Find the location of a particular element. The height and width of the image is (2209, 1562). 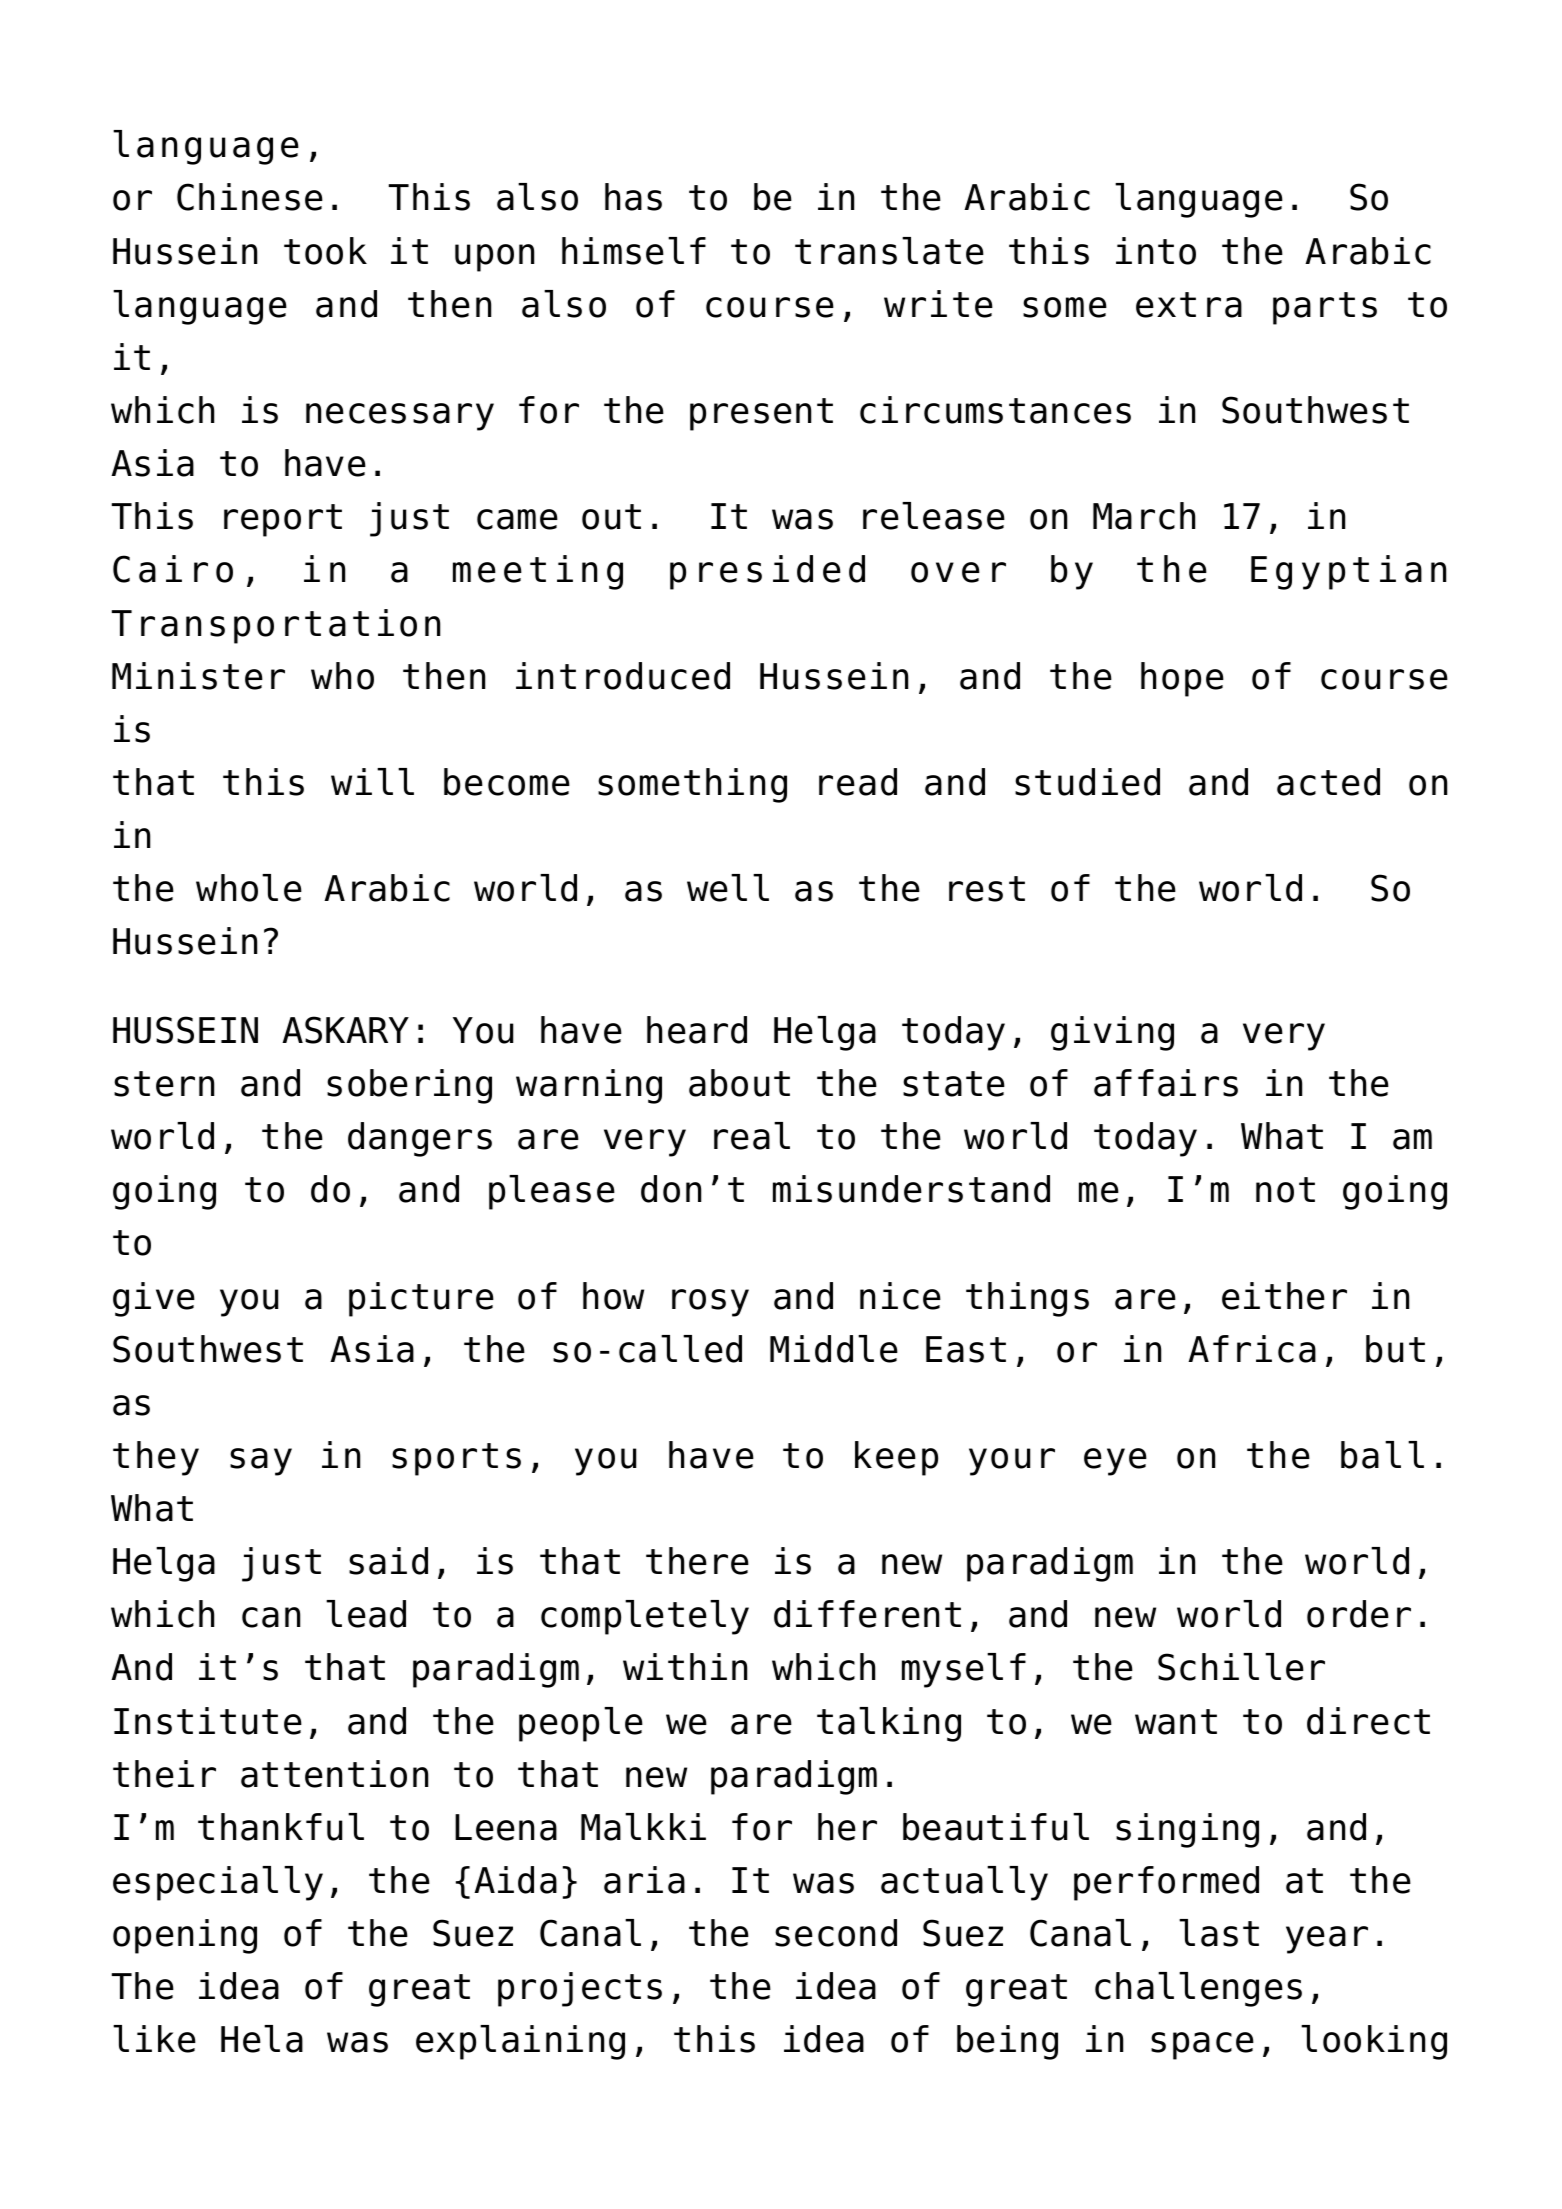

second is located at coordinates (836, 1933).
